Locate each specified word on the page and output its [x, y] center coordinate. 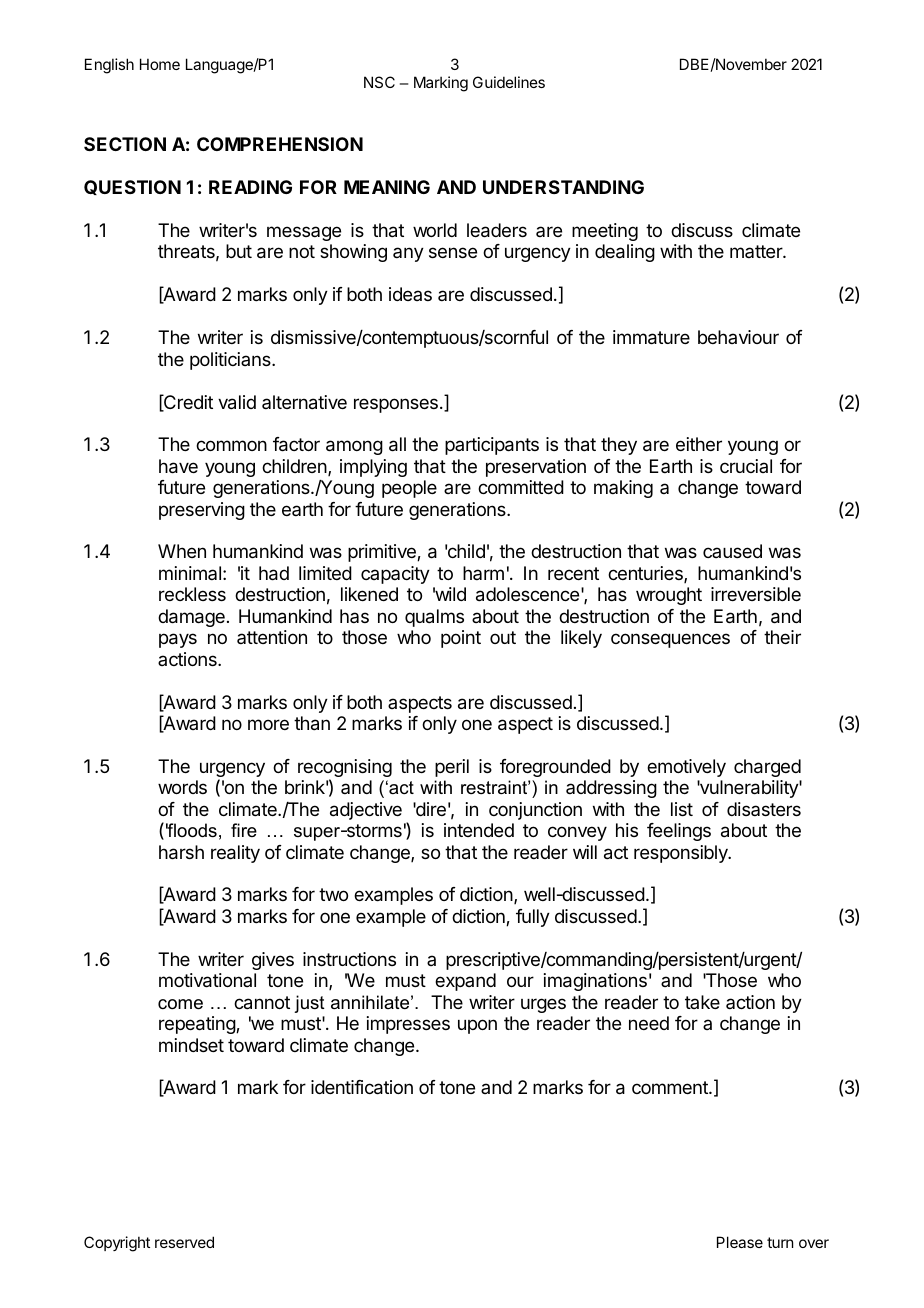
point [461, 639]
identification [362, 1087]
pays [178, 640]
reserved [184, 1242]
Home [160, 64]
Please [740, 1242]
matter [757, 251]
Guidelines [509, 82]
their [782, 637]
